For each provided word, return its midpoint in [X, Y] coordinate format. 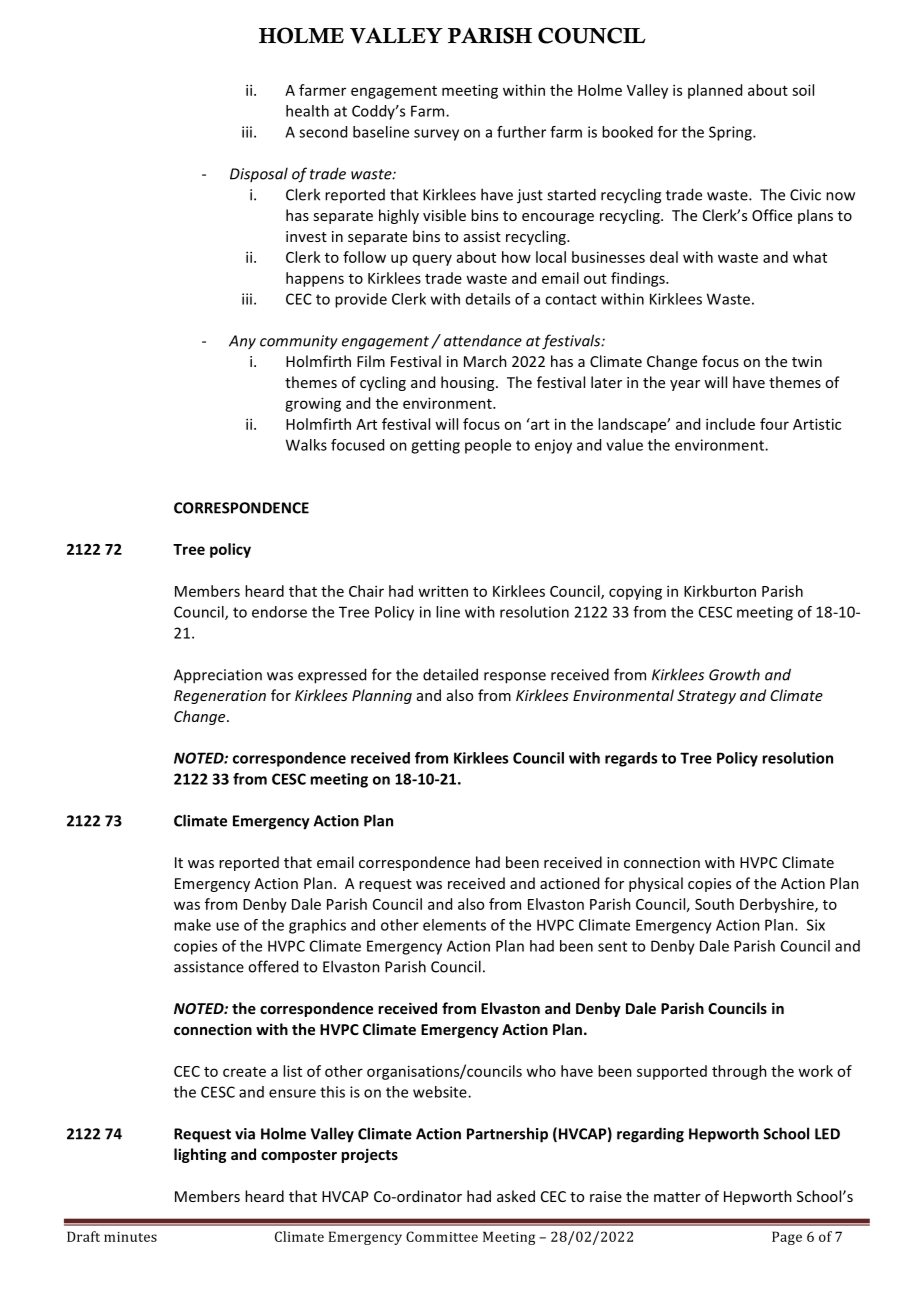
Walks [306, 445]
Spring [731, 133]
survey [436, 135]
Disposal [259, 174]
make [192, 925]
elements [454, 925]
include [730, 424]
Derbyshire [778, 905]
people [488, 446]
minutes [130, 1237]
